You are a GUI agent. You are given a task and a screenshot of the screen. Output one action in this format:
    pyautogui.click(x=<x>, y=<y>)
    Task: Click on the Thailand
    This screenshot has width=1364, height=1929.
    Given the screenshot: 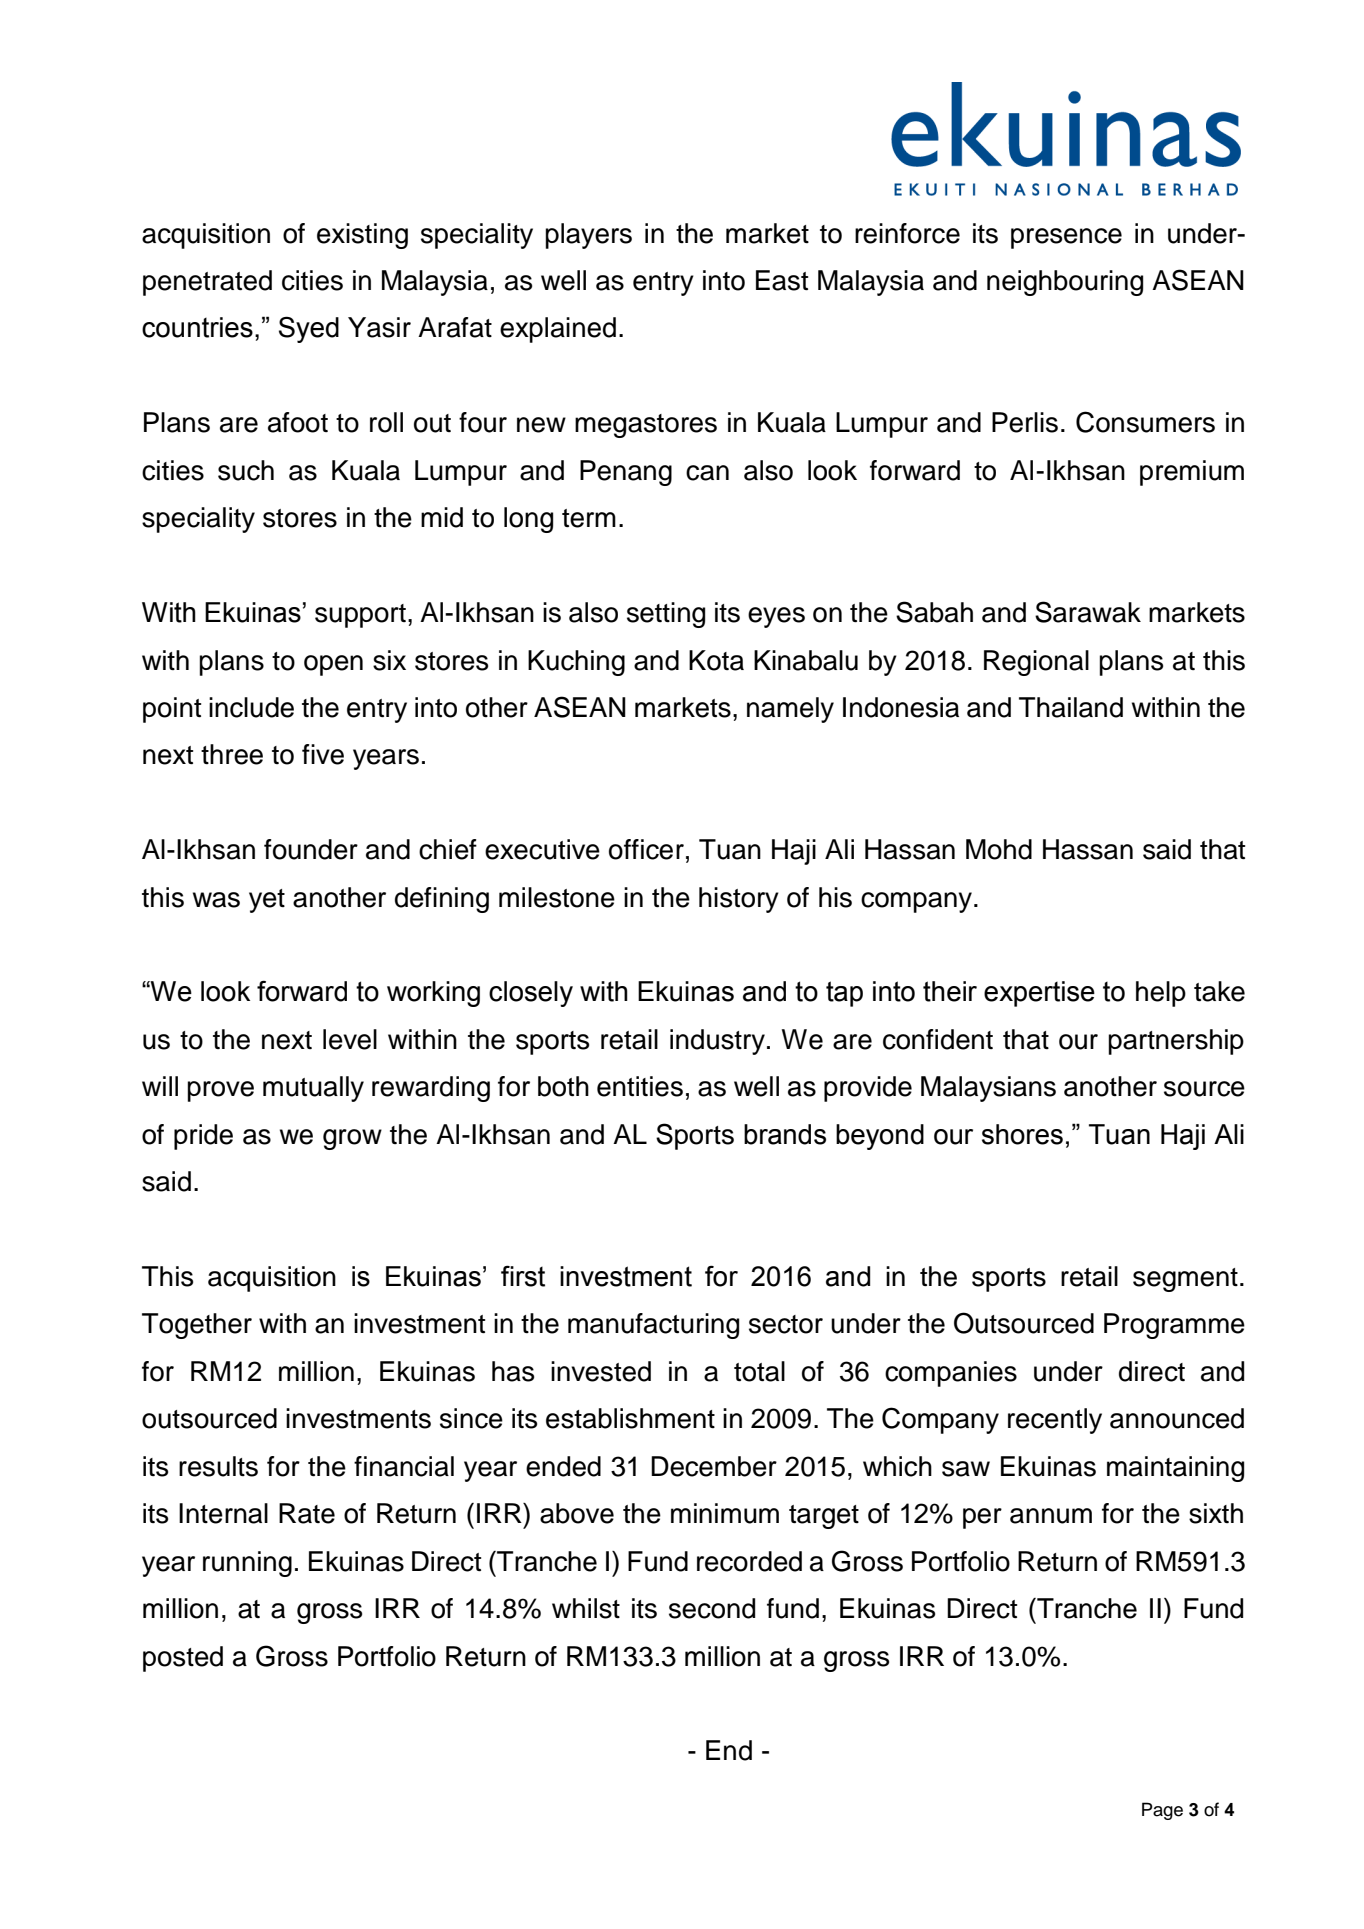 What is the action you would take?
    pyautogui.click(x=1071, y=707)
